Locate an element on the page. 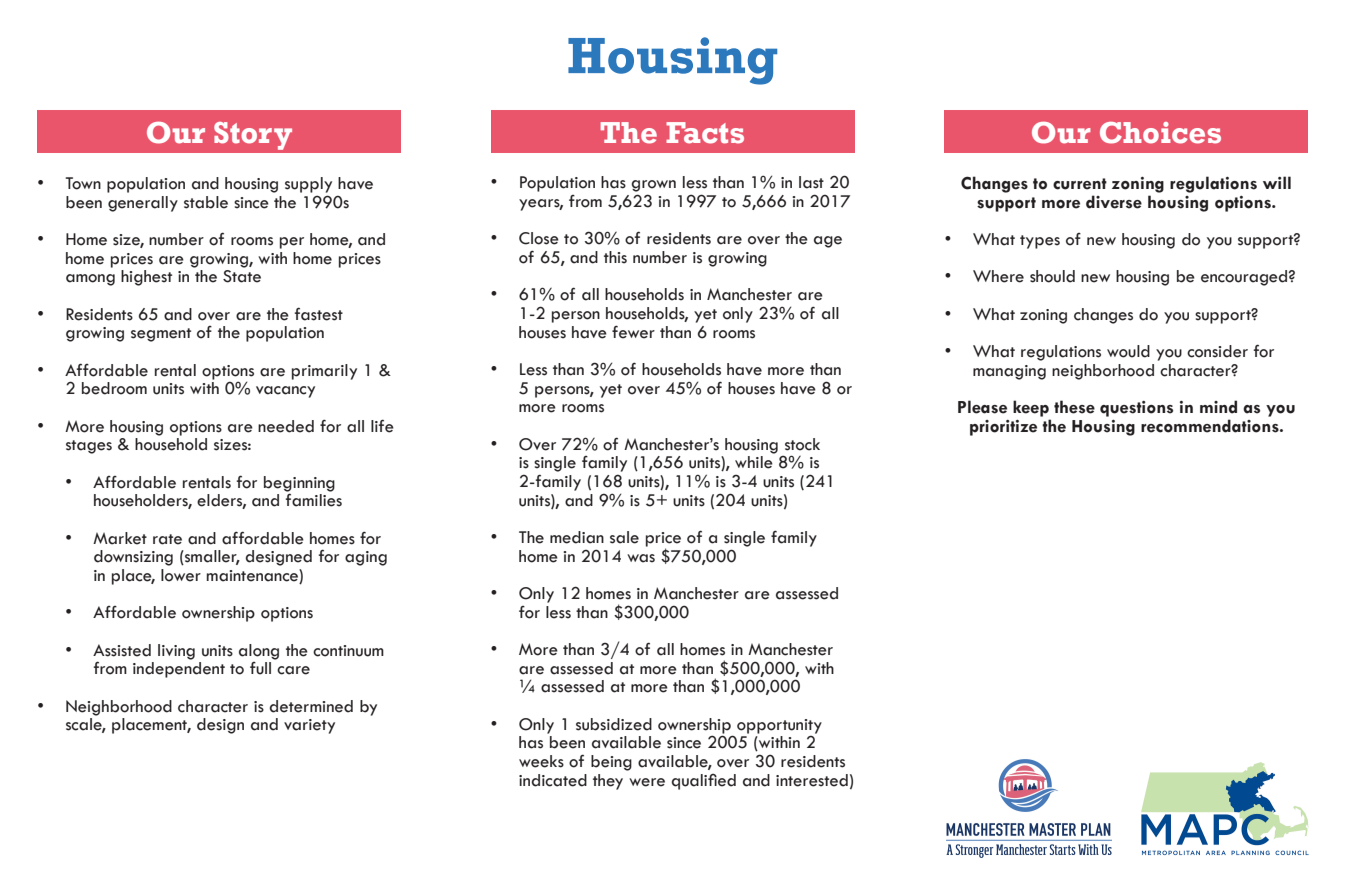 The image size is (1345, 896). variety is located at coordinates (309, 726).
